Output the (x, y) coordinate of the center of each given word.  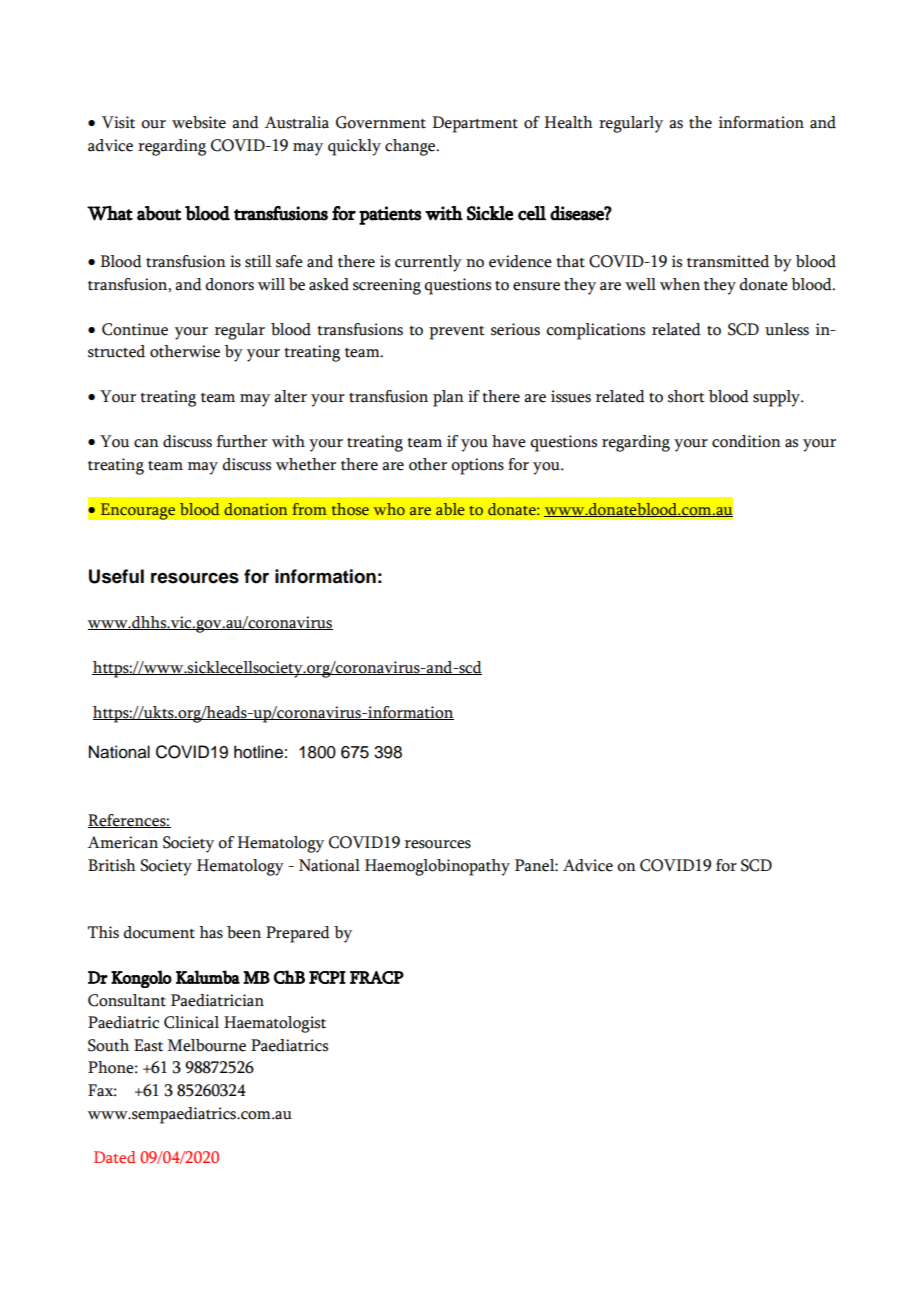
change (411, 147)
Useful (116, 576)
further (241, 441)
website (199, 122)
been (244, 932)
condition (746, 441)
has (211, 932)
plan (448, 398)
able (450, 509)
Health (568, 122)
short (686, 396)
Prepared (298, 934)
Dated (115, 1157)
